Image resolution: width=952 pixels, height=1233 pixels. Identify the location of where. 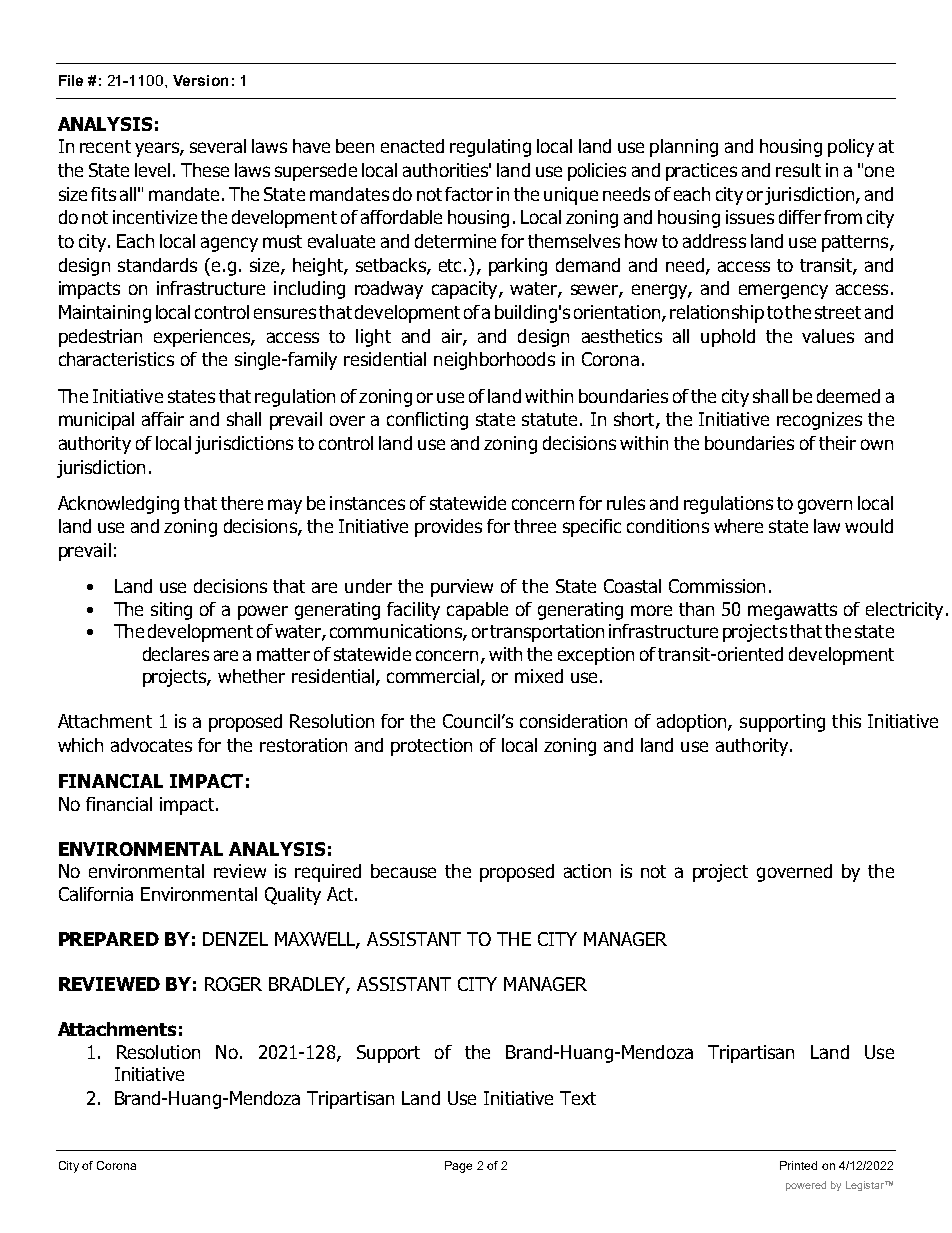
(738, 526).
